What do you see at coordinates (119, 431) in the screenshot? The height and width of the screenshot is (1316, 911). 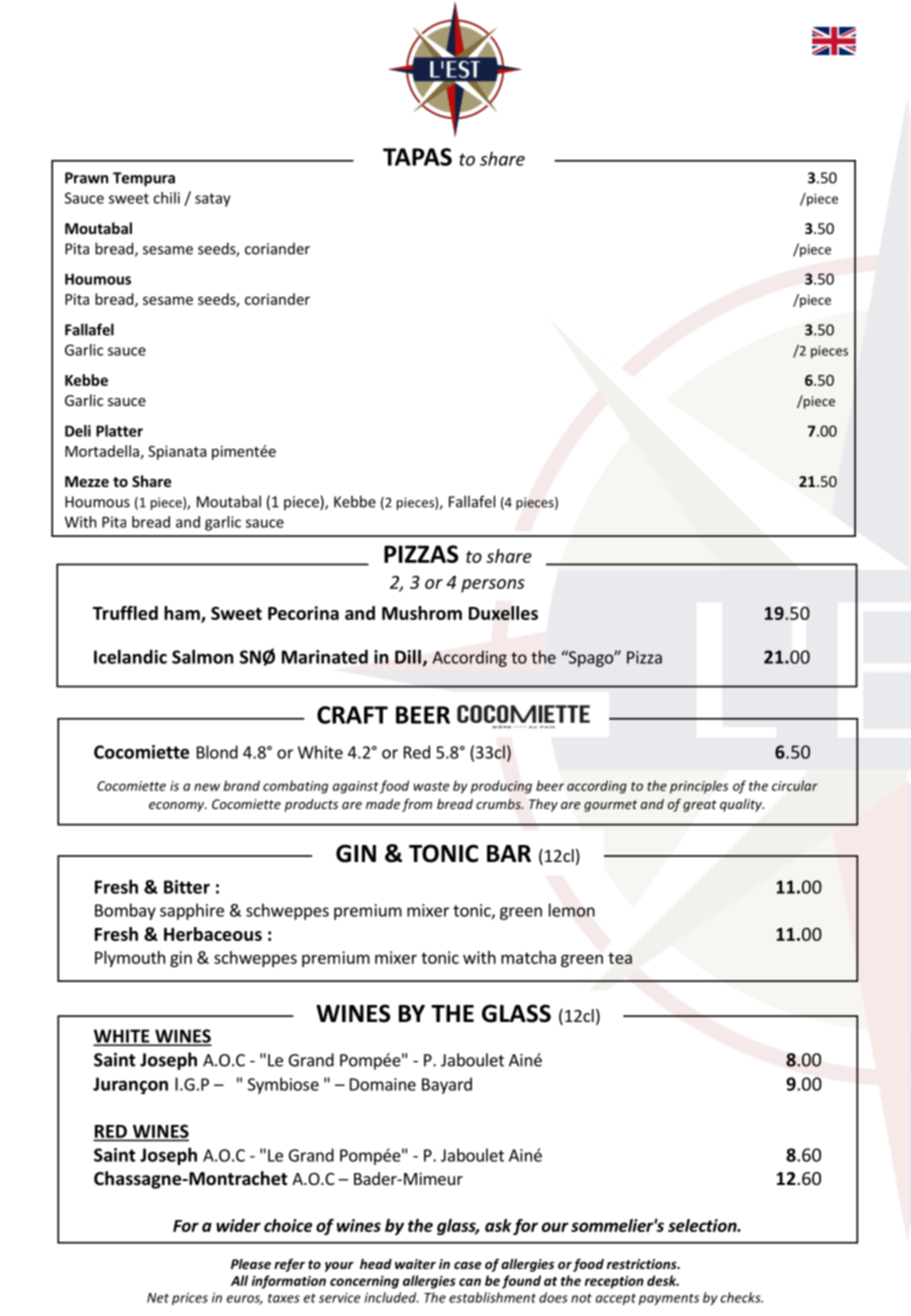 I see `Platter` at bounding box center [119, 431].
